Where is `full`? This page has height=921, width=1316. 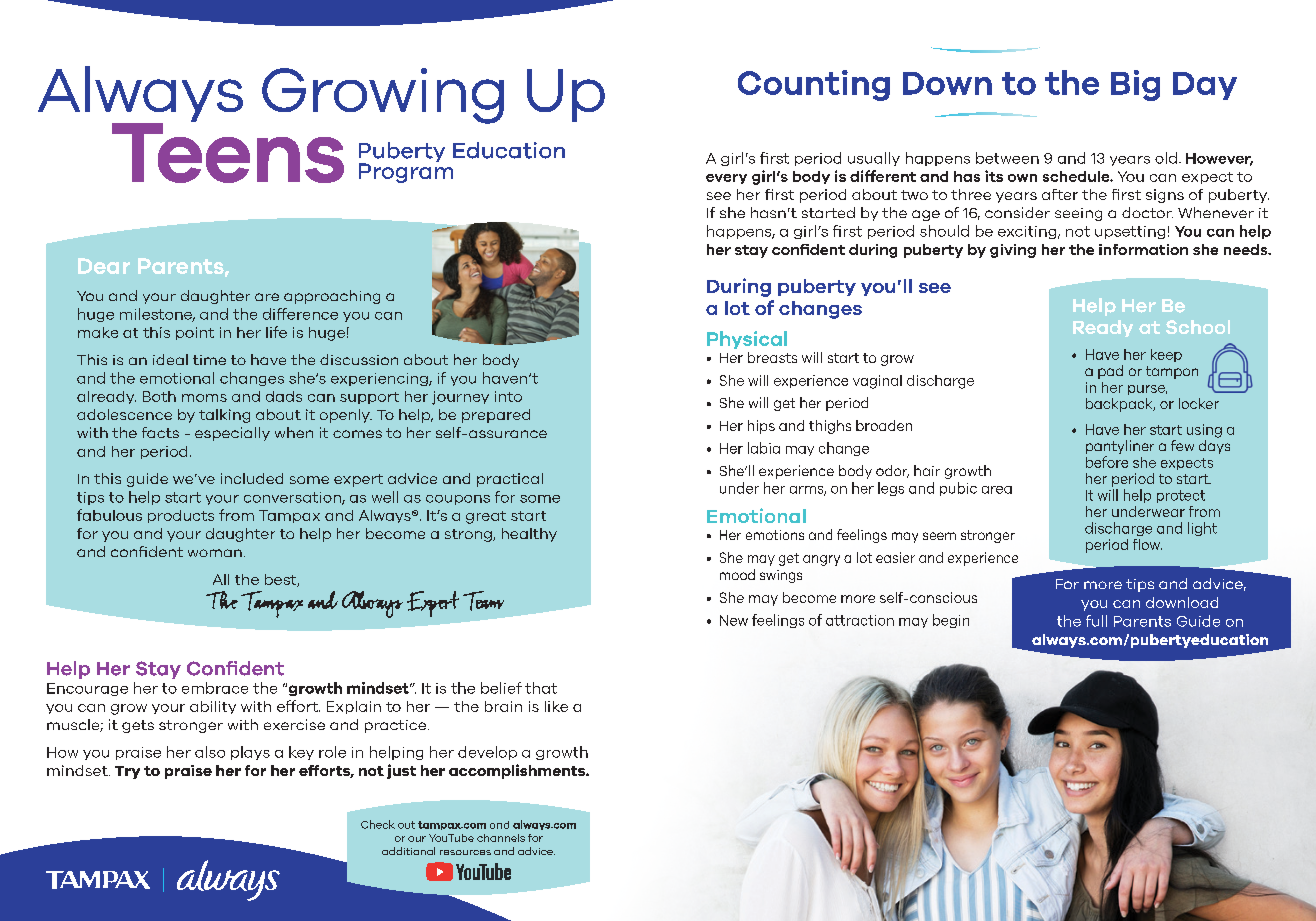 full is located at coordinates (1096, 621).
